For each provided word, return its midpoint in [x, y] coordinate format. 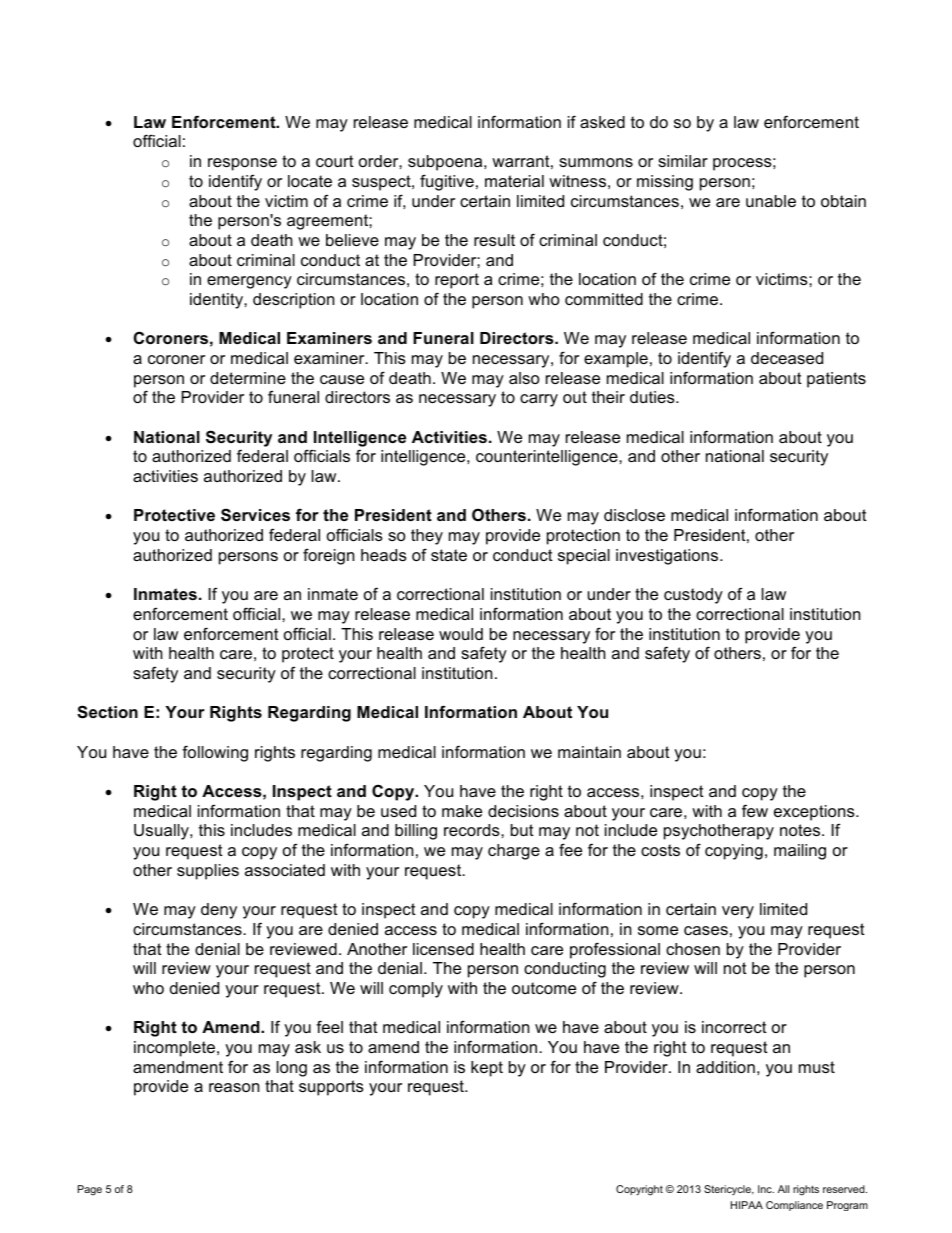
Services [255, 514]
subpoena [446, 163]
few [755, 810]
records [473, 830]
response [242, 164]
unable [771, 201]
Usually [162, 832]
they [427, 537]
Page [90, 1190]
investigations [668, 557]
